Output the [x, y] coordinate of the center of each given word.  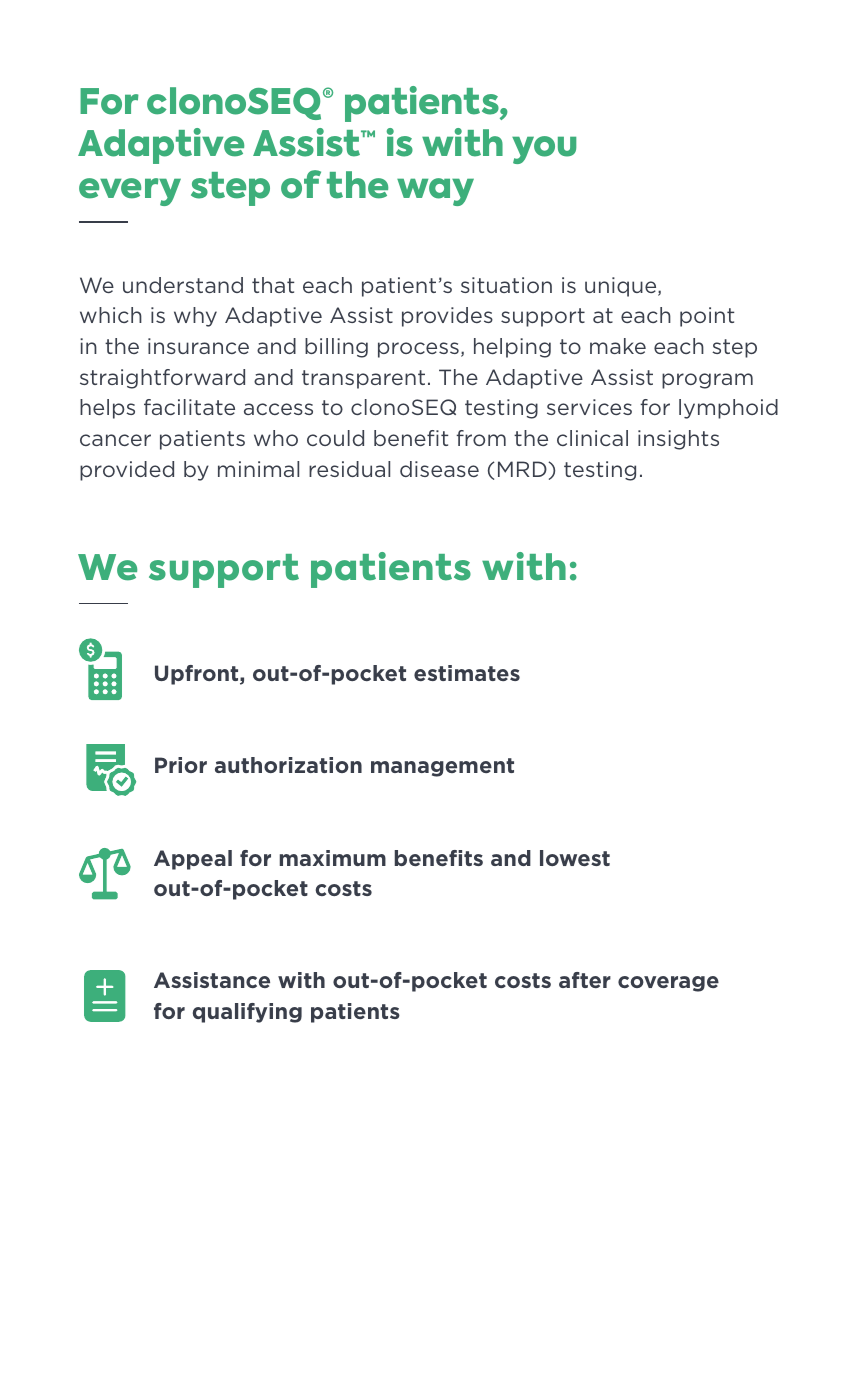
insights [678, 440]
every [130, 192]
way [435, 192]
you [544, 150]
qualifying [247, 1013]
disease [439, 469]
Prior [181, 765]
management [442, 767]
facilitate [189, 407]
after [585, 980]
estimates [467, 673]
